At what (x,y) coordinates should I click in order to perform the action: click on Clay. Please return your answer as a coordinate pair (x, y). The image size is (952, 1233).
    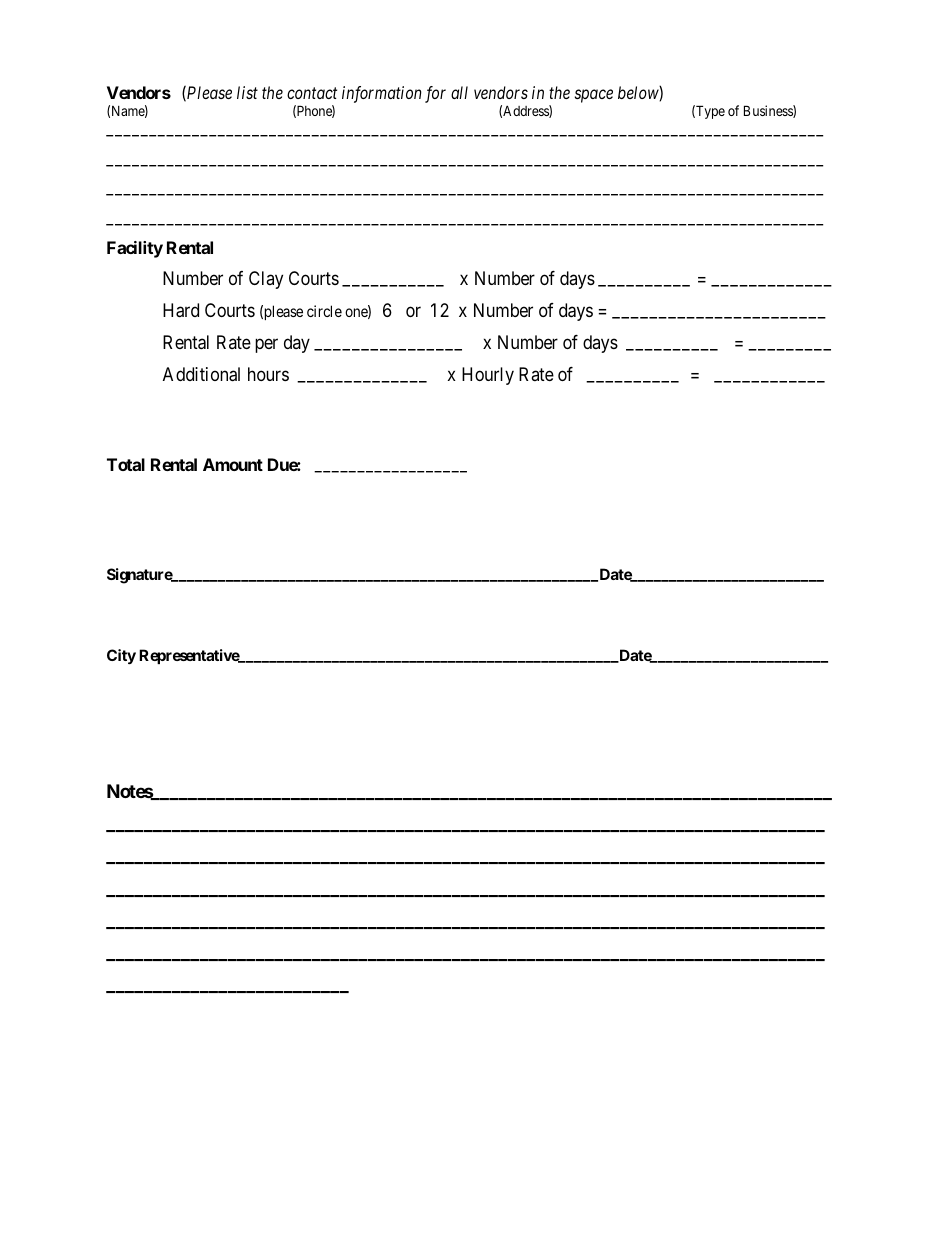
    Looking at the image, I should click on (266, 280).
